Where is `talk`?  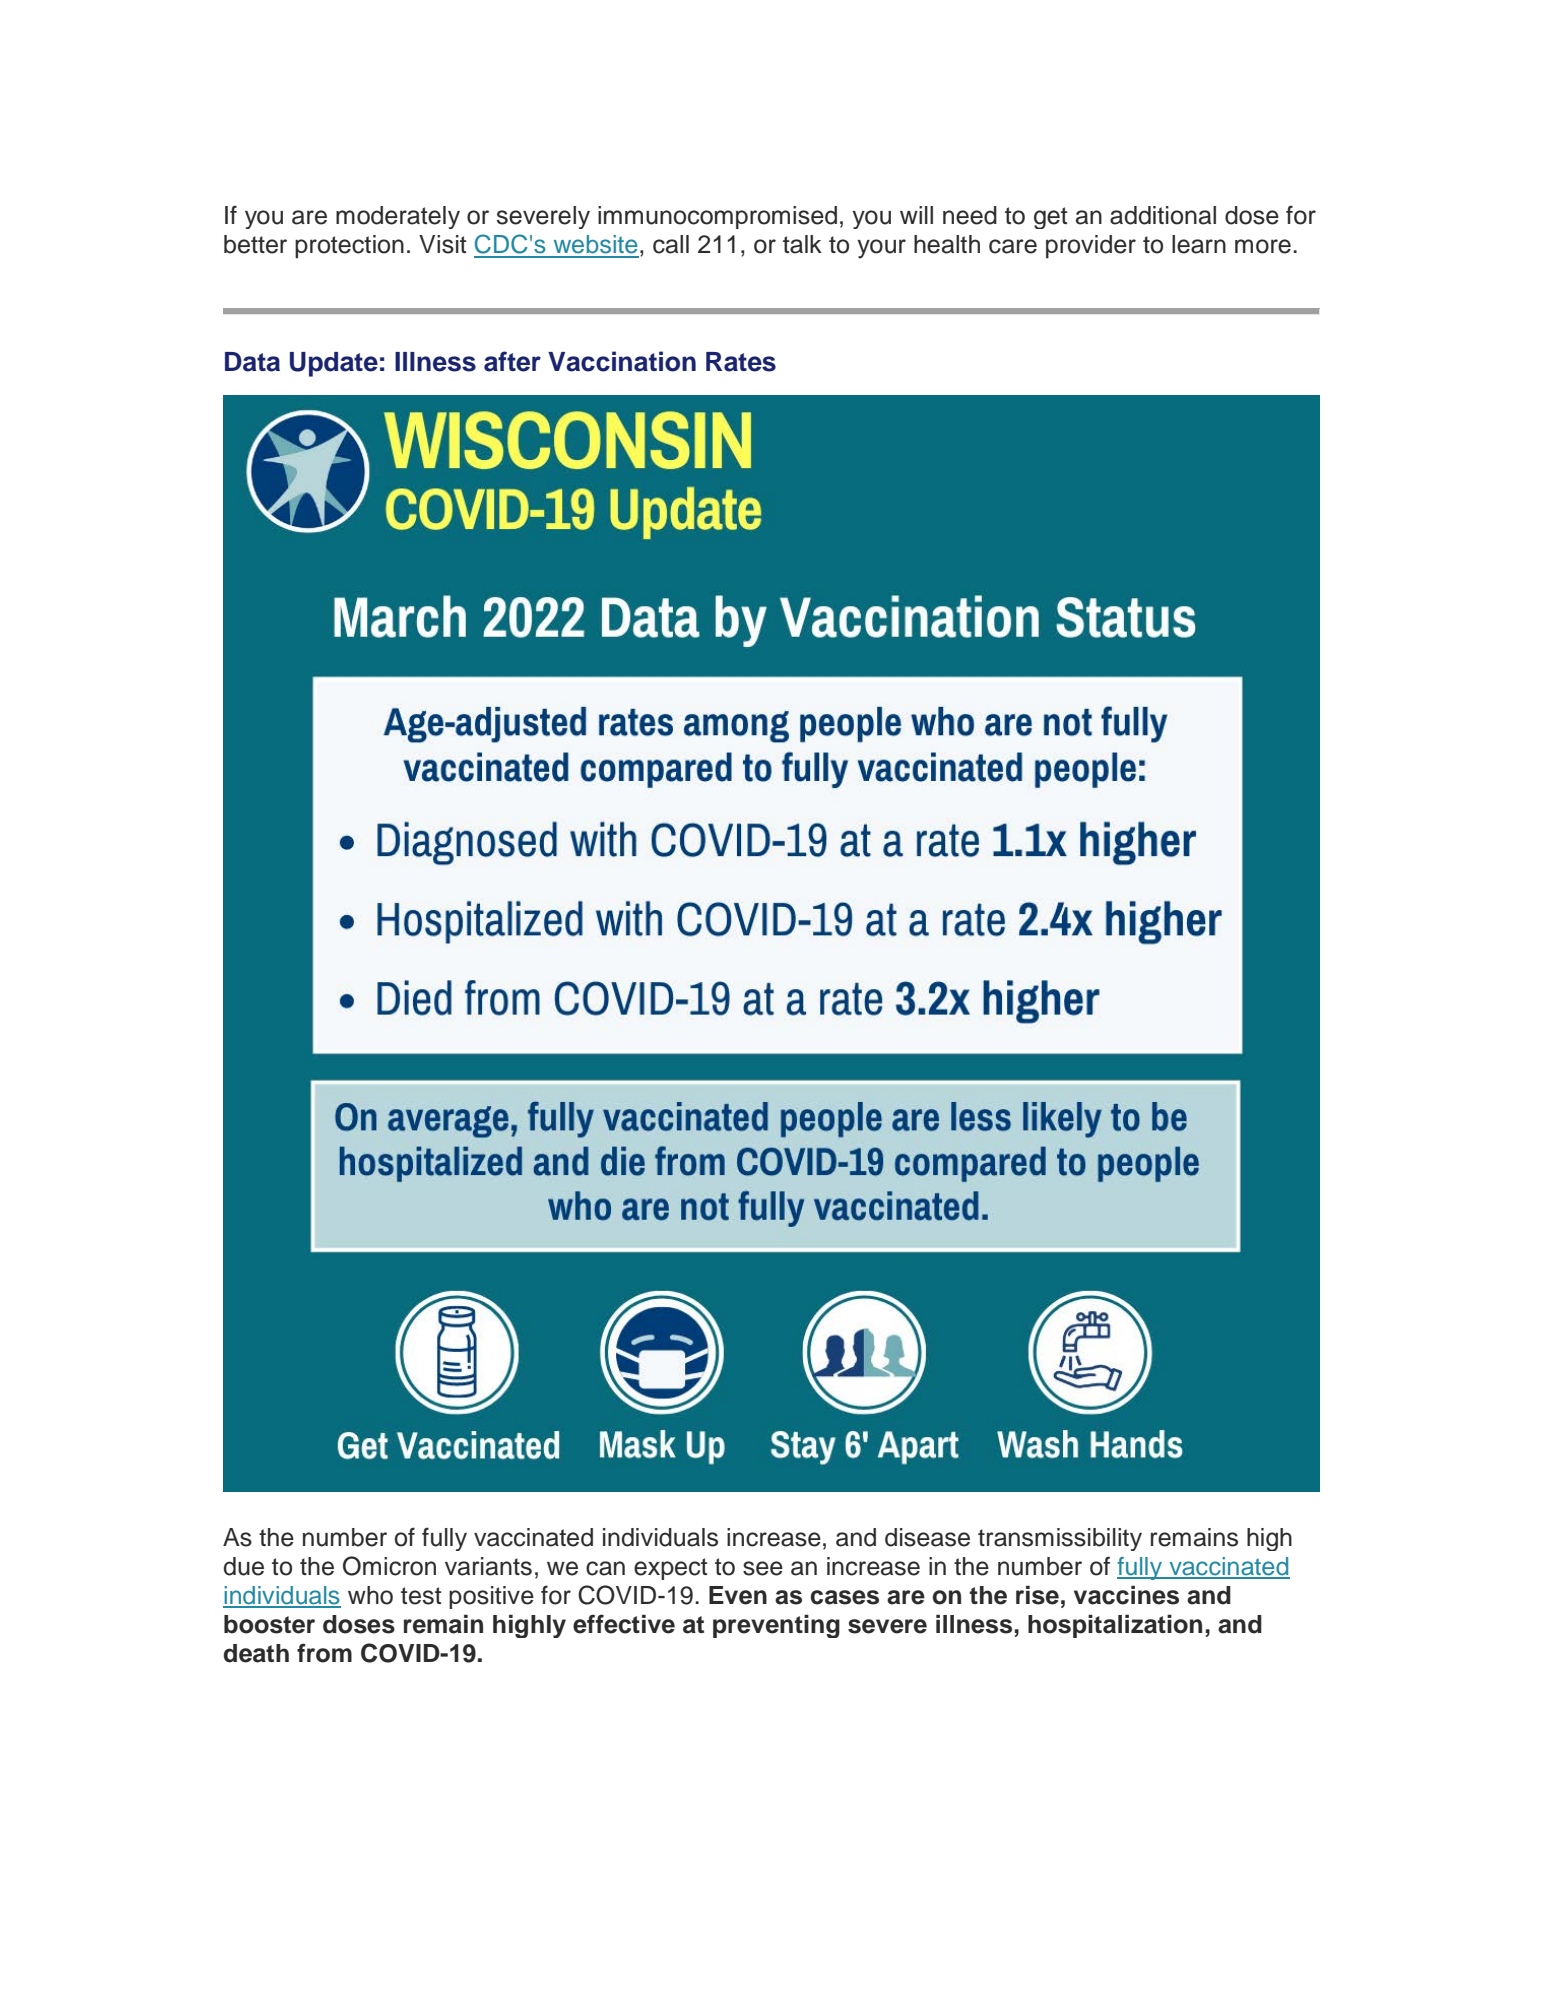 talk is located at coordinates (802, 244).
